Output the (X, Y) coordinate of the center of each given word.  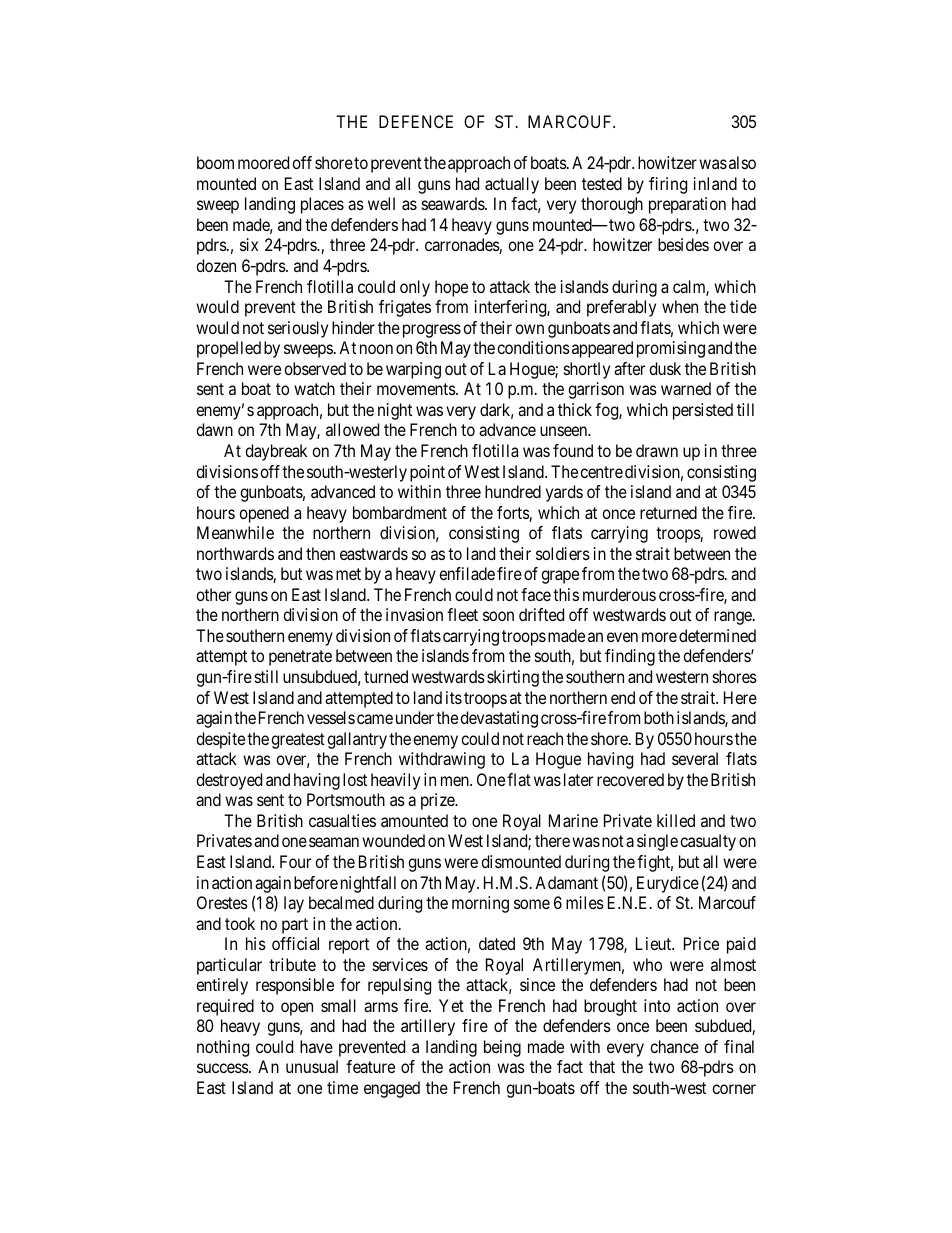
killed (676, 820)
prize (438, 801)
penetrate (300, 658)
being (502, 1048)
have (316, 1046)
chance (674, 1046)
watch (314, 388)
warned (686, 388)
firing (668, 185)
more (659, 637)
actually (512, 185)
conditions (533, 347)
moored (263, 162)
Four (295, 861)
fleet (462, 614)
